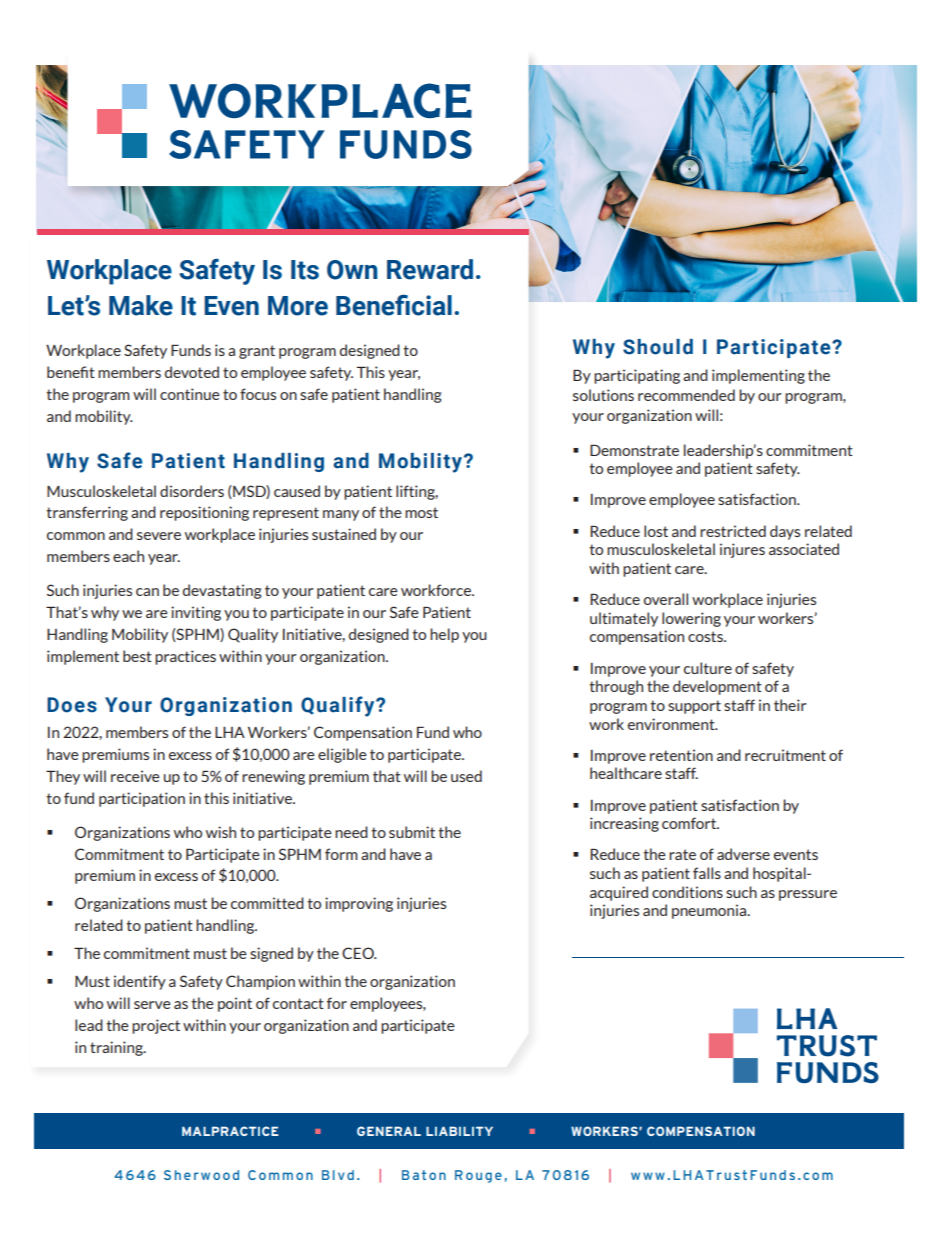 The height and width of the screenshot is (1233, 952). What do you see at coordinates (658, 347) in the screenshot?
I see `Should` at bounding box center [658, 347].
